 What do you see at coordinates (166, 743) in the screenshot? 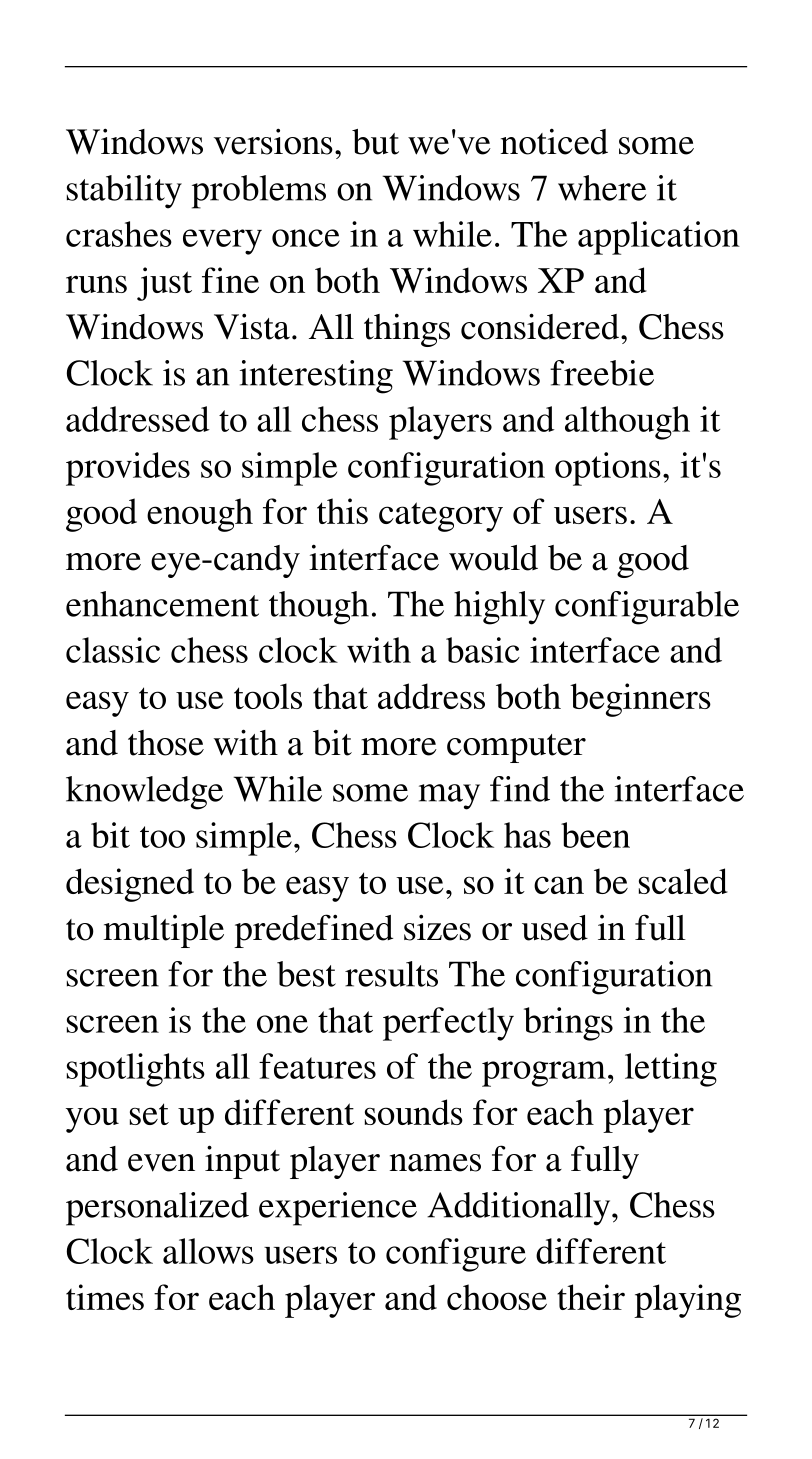
I see `those` at bounding box center [166, 743].
